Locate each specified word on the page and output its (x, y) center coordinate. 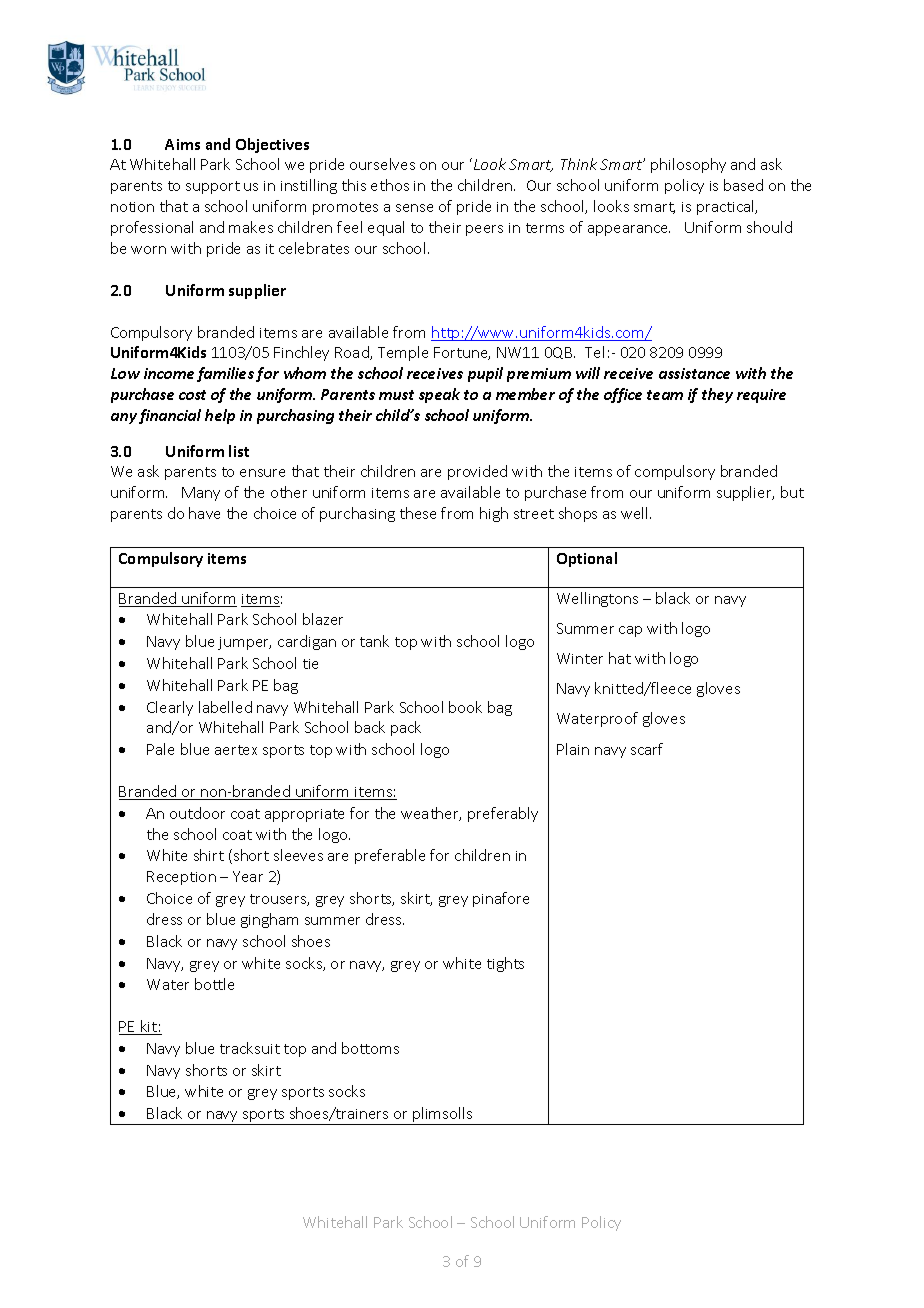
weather (431, 814)
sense (414, 208)
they (717, 395)
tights (505, 964)
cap (630, 631)
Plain (573, 749)
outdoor (197, 813)
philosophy (688, 165)
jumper (244, 643)
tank (374, 641)
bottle (214, 984)
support (213, 187)
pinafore (501, 899)
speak (439, 395)
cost (192, 395)
